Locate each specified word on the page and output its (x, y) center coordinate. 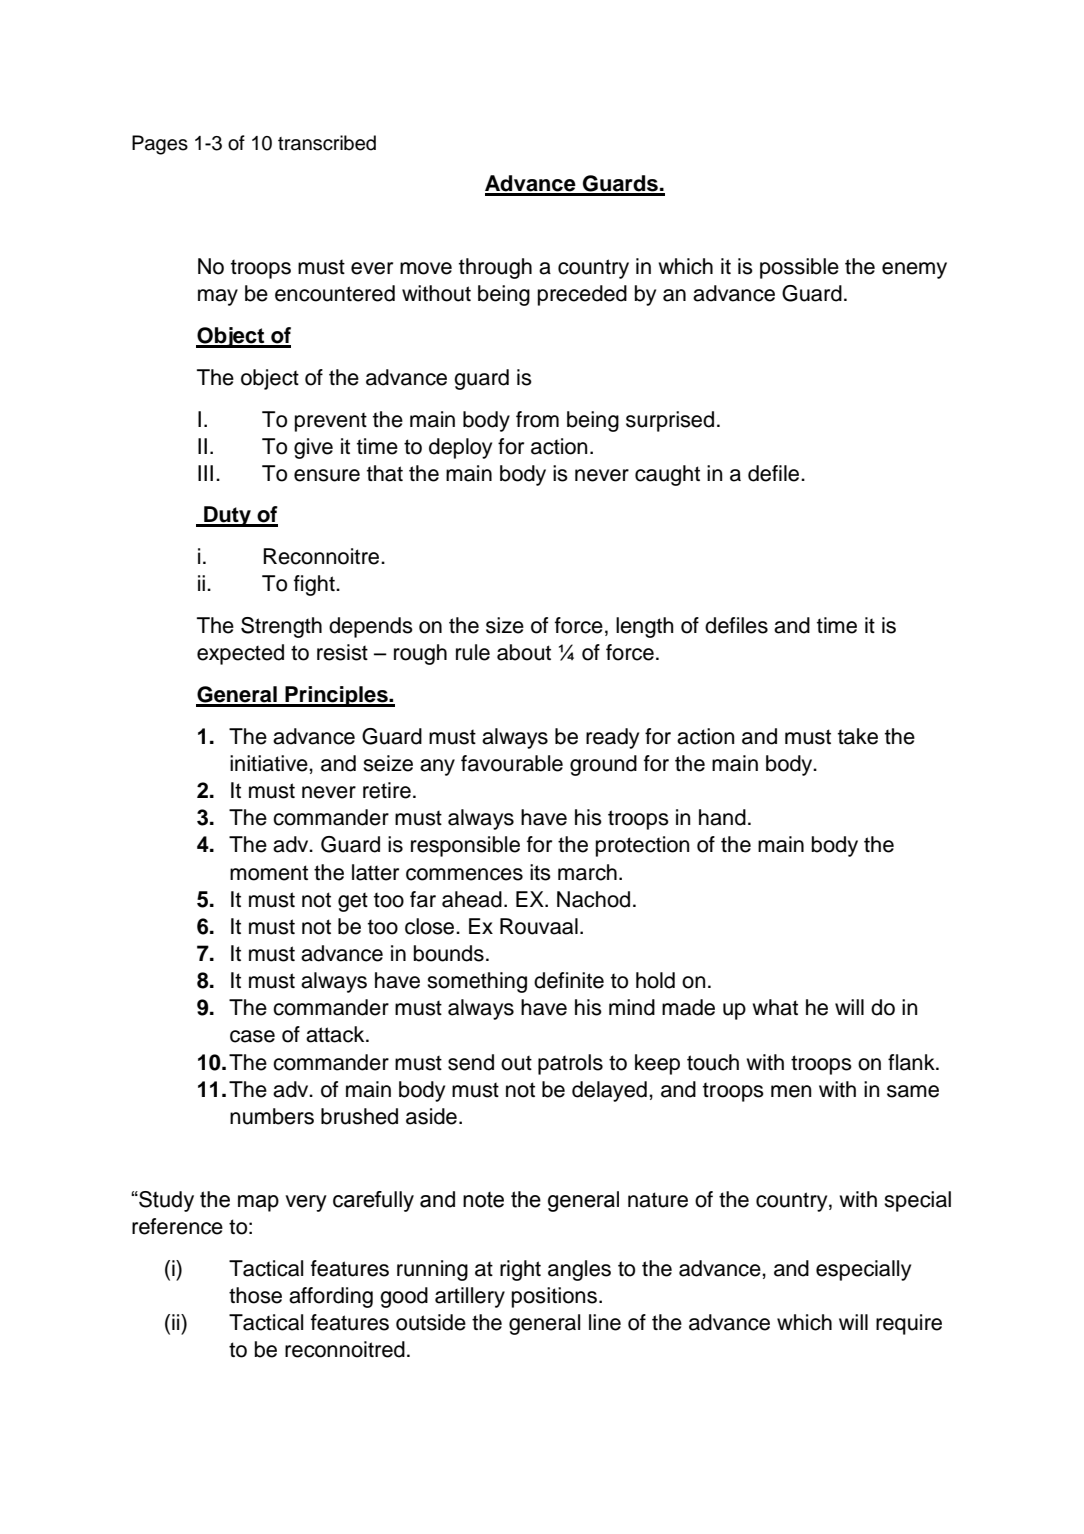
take (858, 736)
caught (667, 475)
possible (799, 268)
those (255, 1295)
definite (569, 980)
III (205, 473)
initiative (270, 763)
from (537, 419)
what (775, 1007)
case (252, 1036)
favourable (512, 763)
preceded (582, 295)
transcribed (327, 143)
